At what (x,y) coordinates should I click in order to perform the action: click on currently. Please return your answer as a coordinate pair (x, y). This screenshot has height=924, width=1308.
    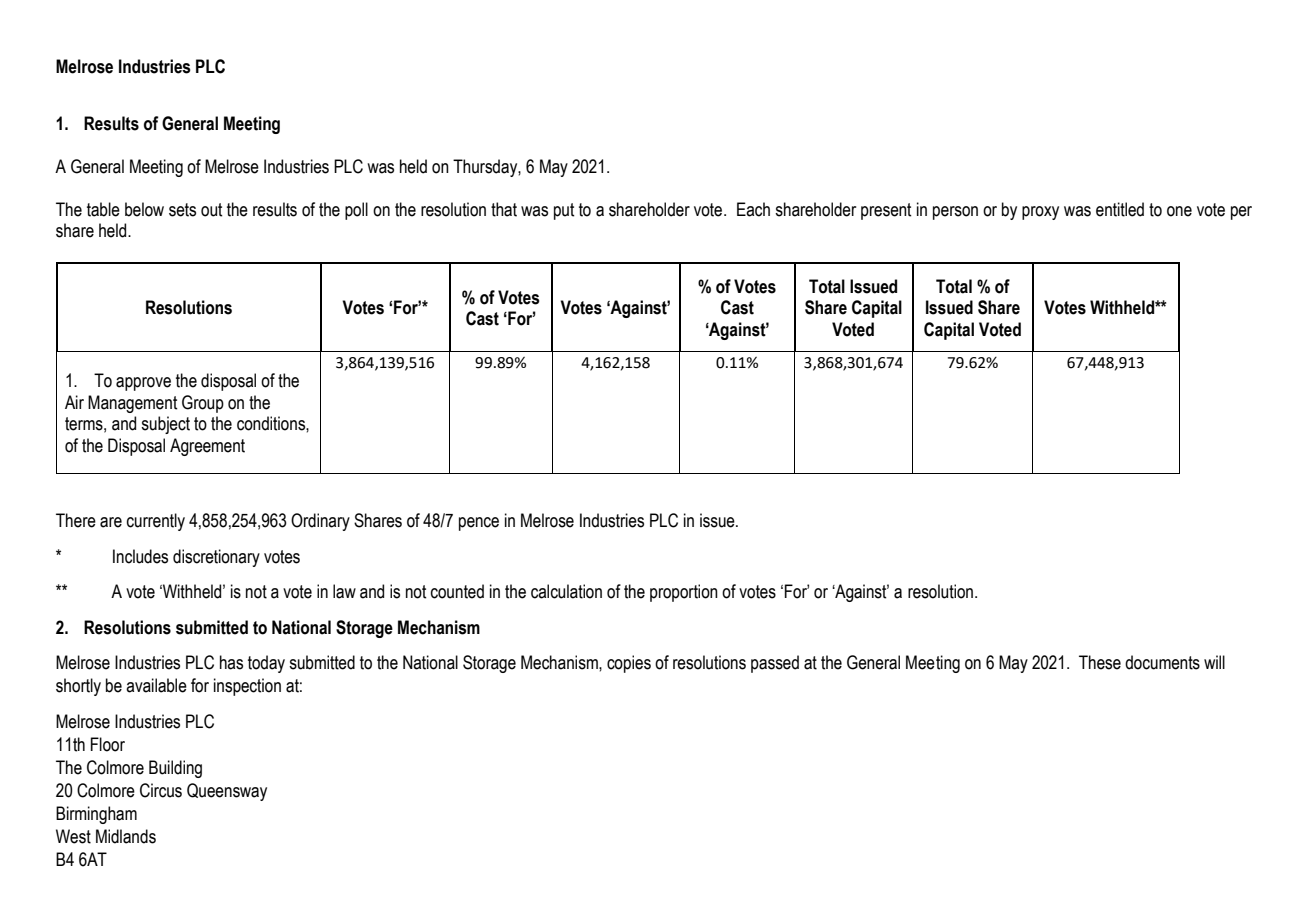
    Looking at the image, I should click on (156, 522).
